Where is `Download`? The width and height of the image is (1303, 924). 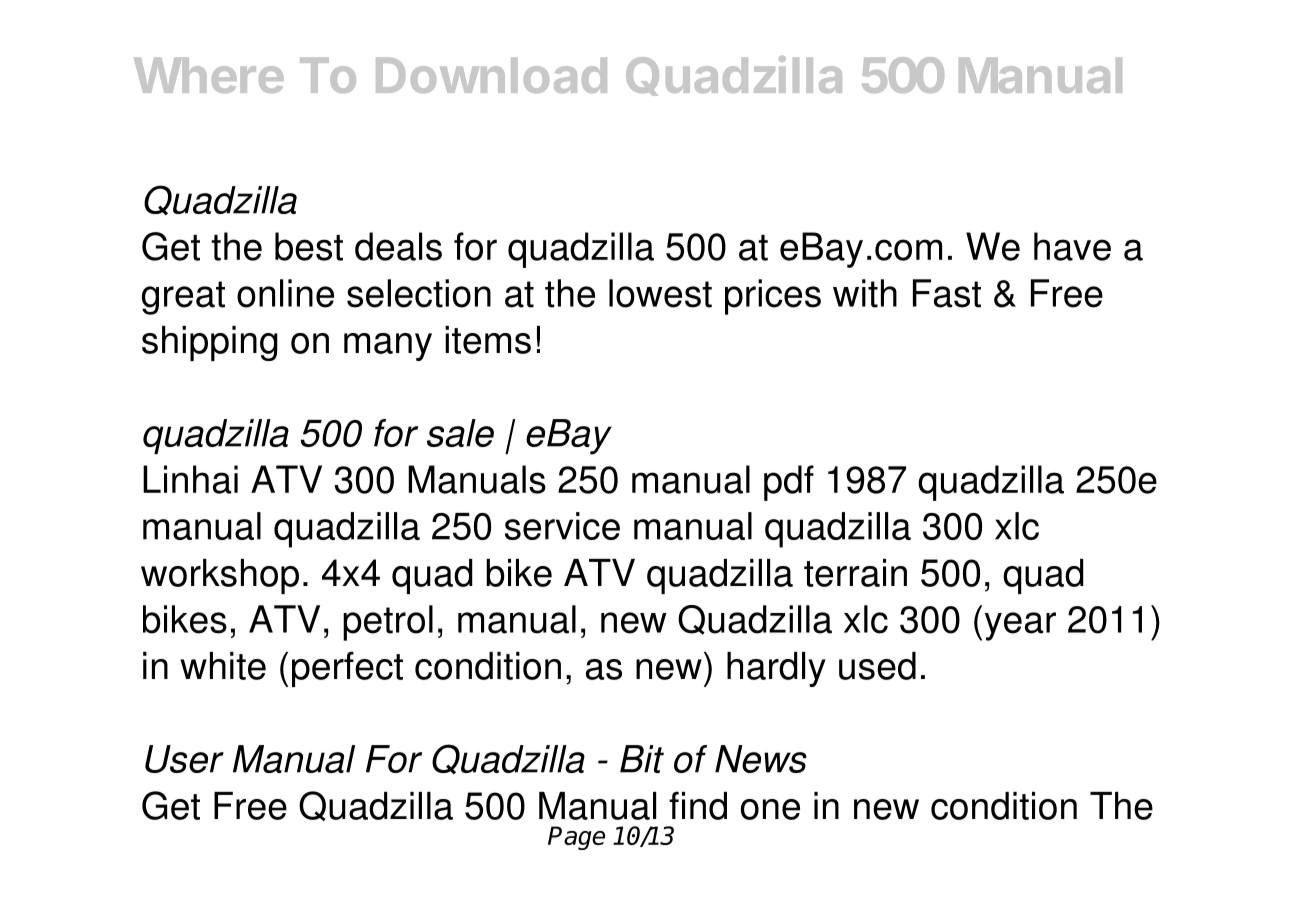 Download is located at coordinates (491, 75).
